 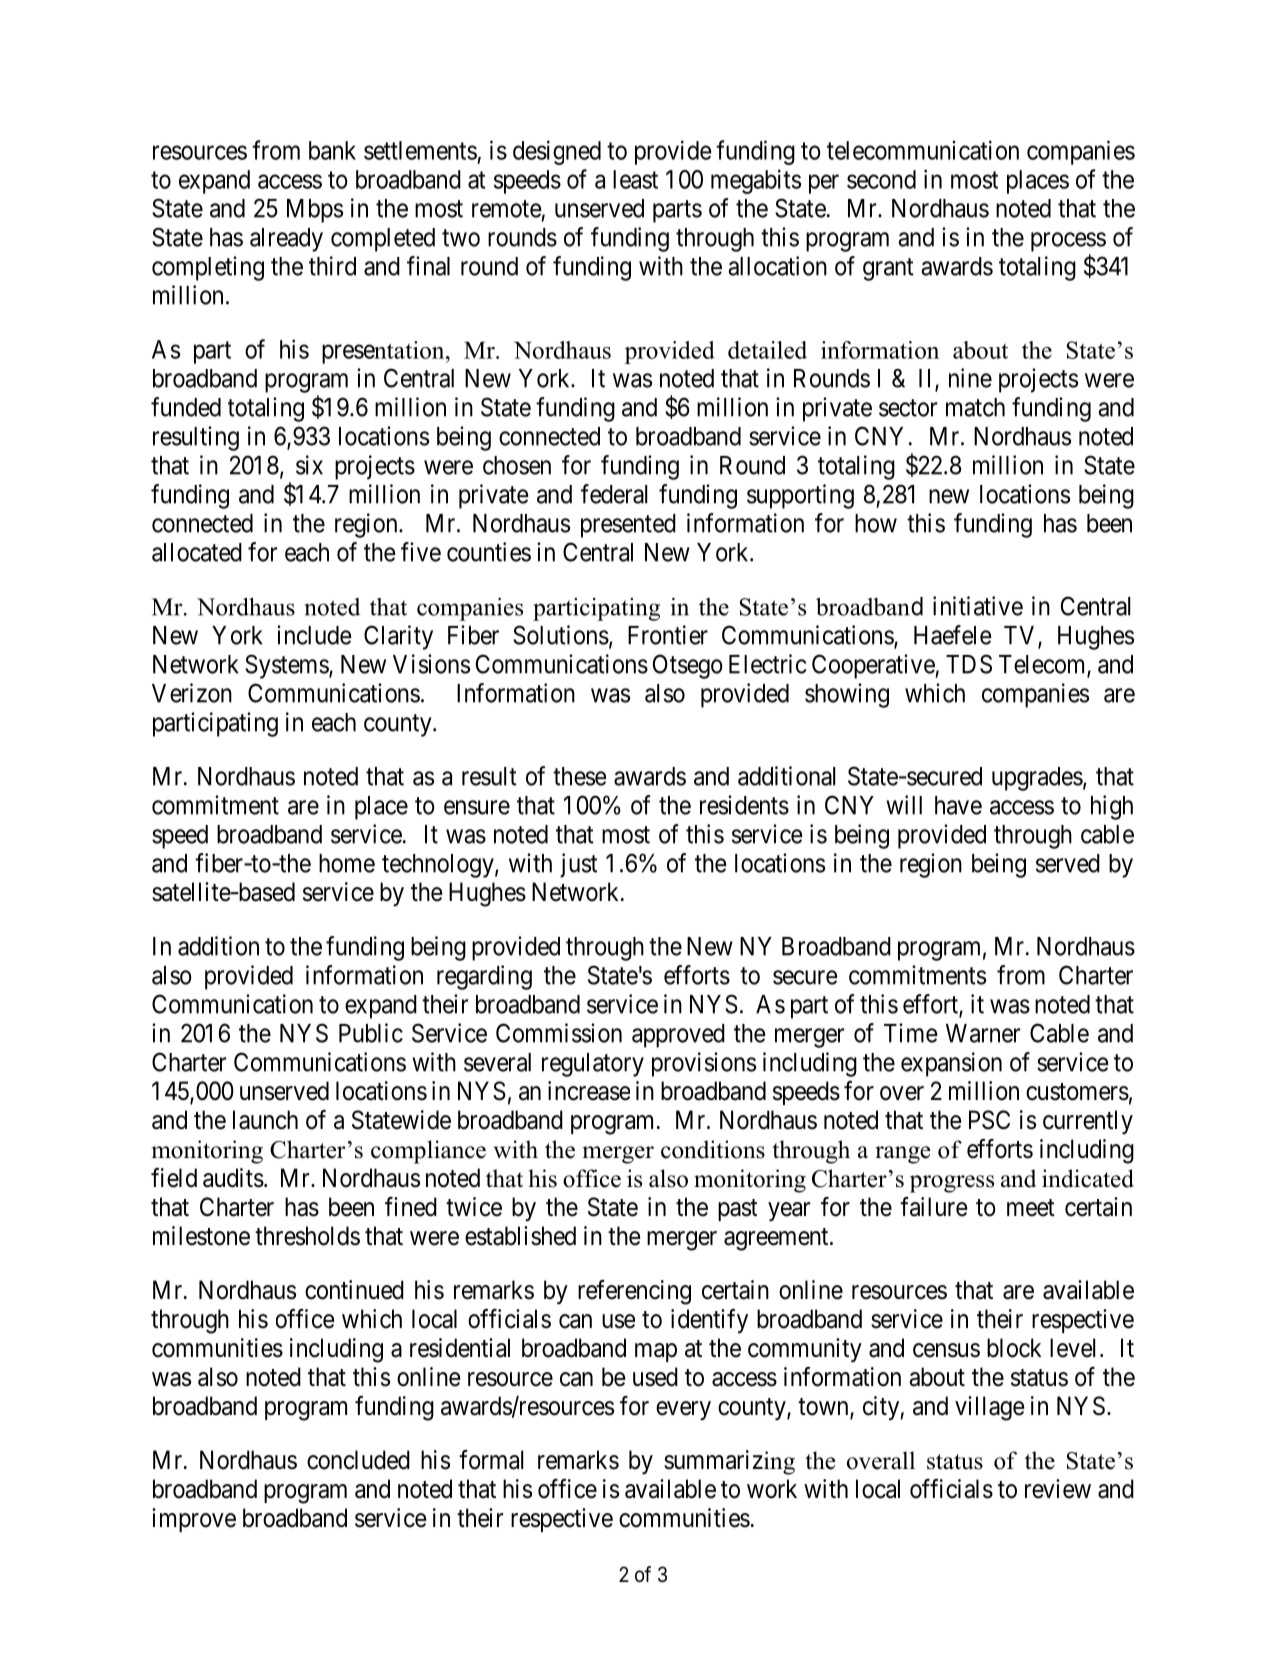 What do you see at coordinates (978, 606) in the image?
I see `initiative` at bounding box center [978, 606].
